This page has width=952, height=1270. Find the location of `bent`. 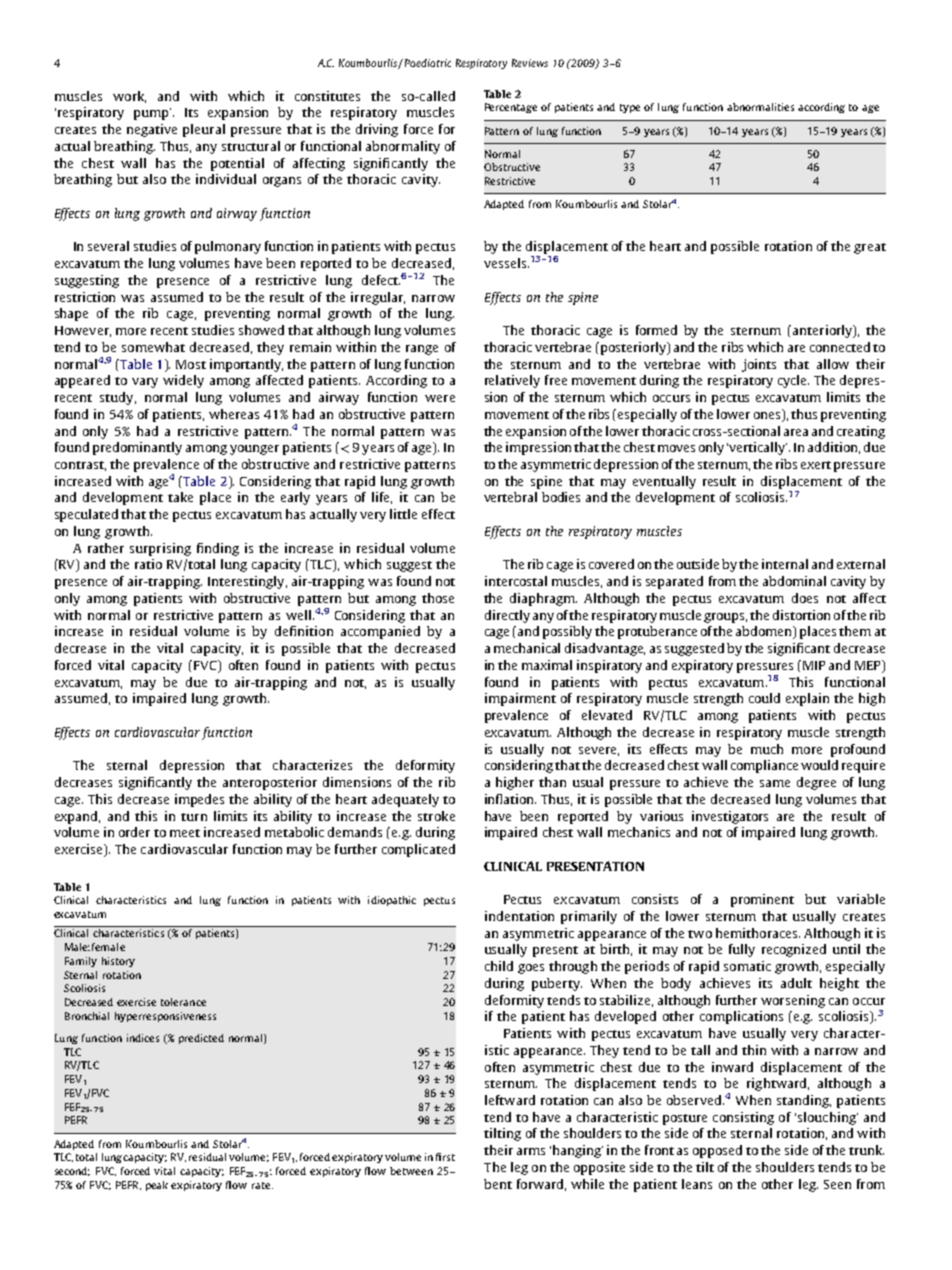

bent is located at coordinates (498, 1184).
